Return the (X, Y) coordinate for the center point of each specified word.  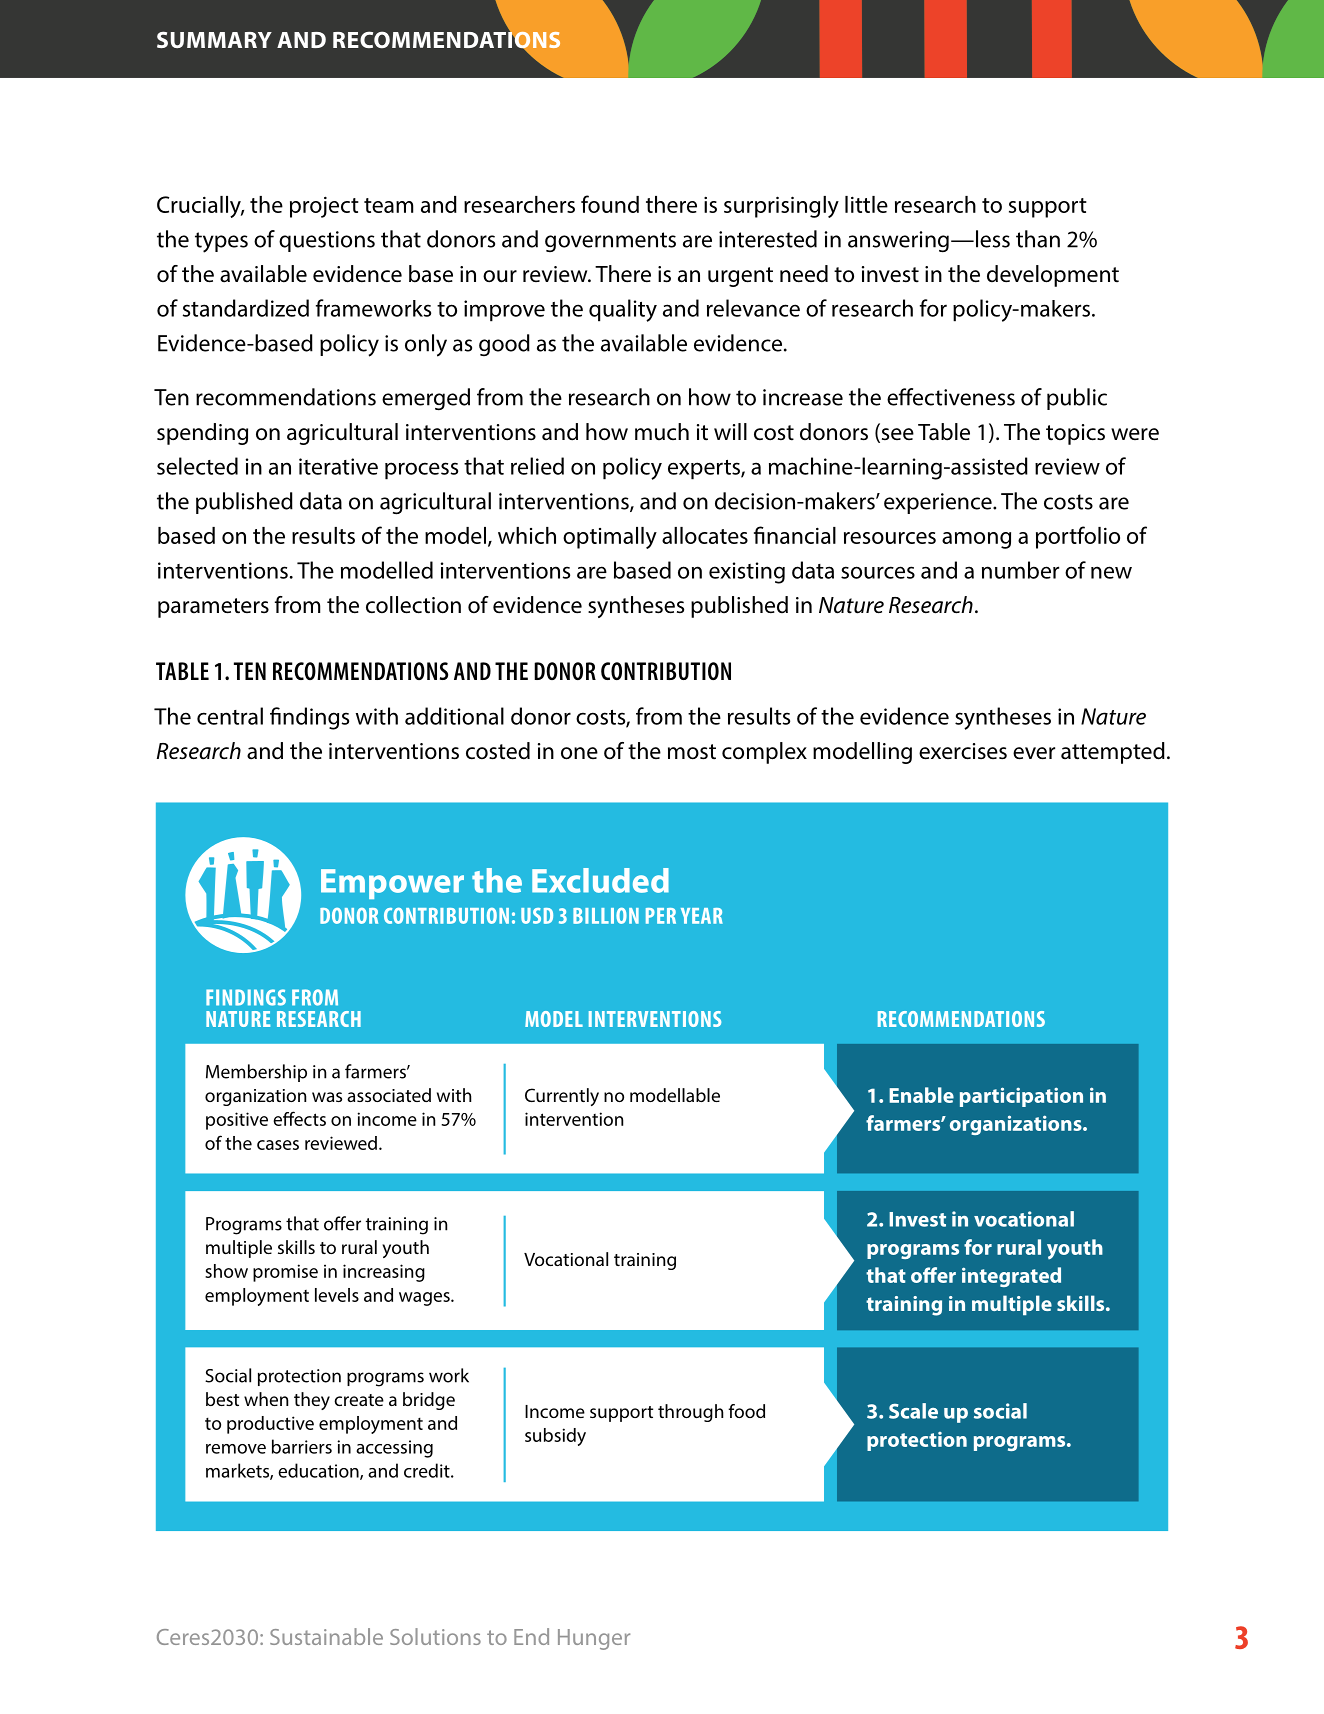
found (610, 204)
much (662, 432)
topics (1075, 434)
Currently (562, 1097)
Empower (392, 884)
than (1038, 239)
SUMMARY (214, 39)
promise (285, 1273)
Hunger (594, 1639)
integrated (1011, 1277)
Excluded (600, 880)
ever (1034, 753)
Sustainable (326, 1636)
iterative (338, 466)
